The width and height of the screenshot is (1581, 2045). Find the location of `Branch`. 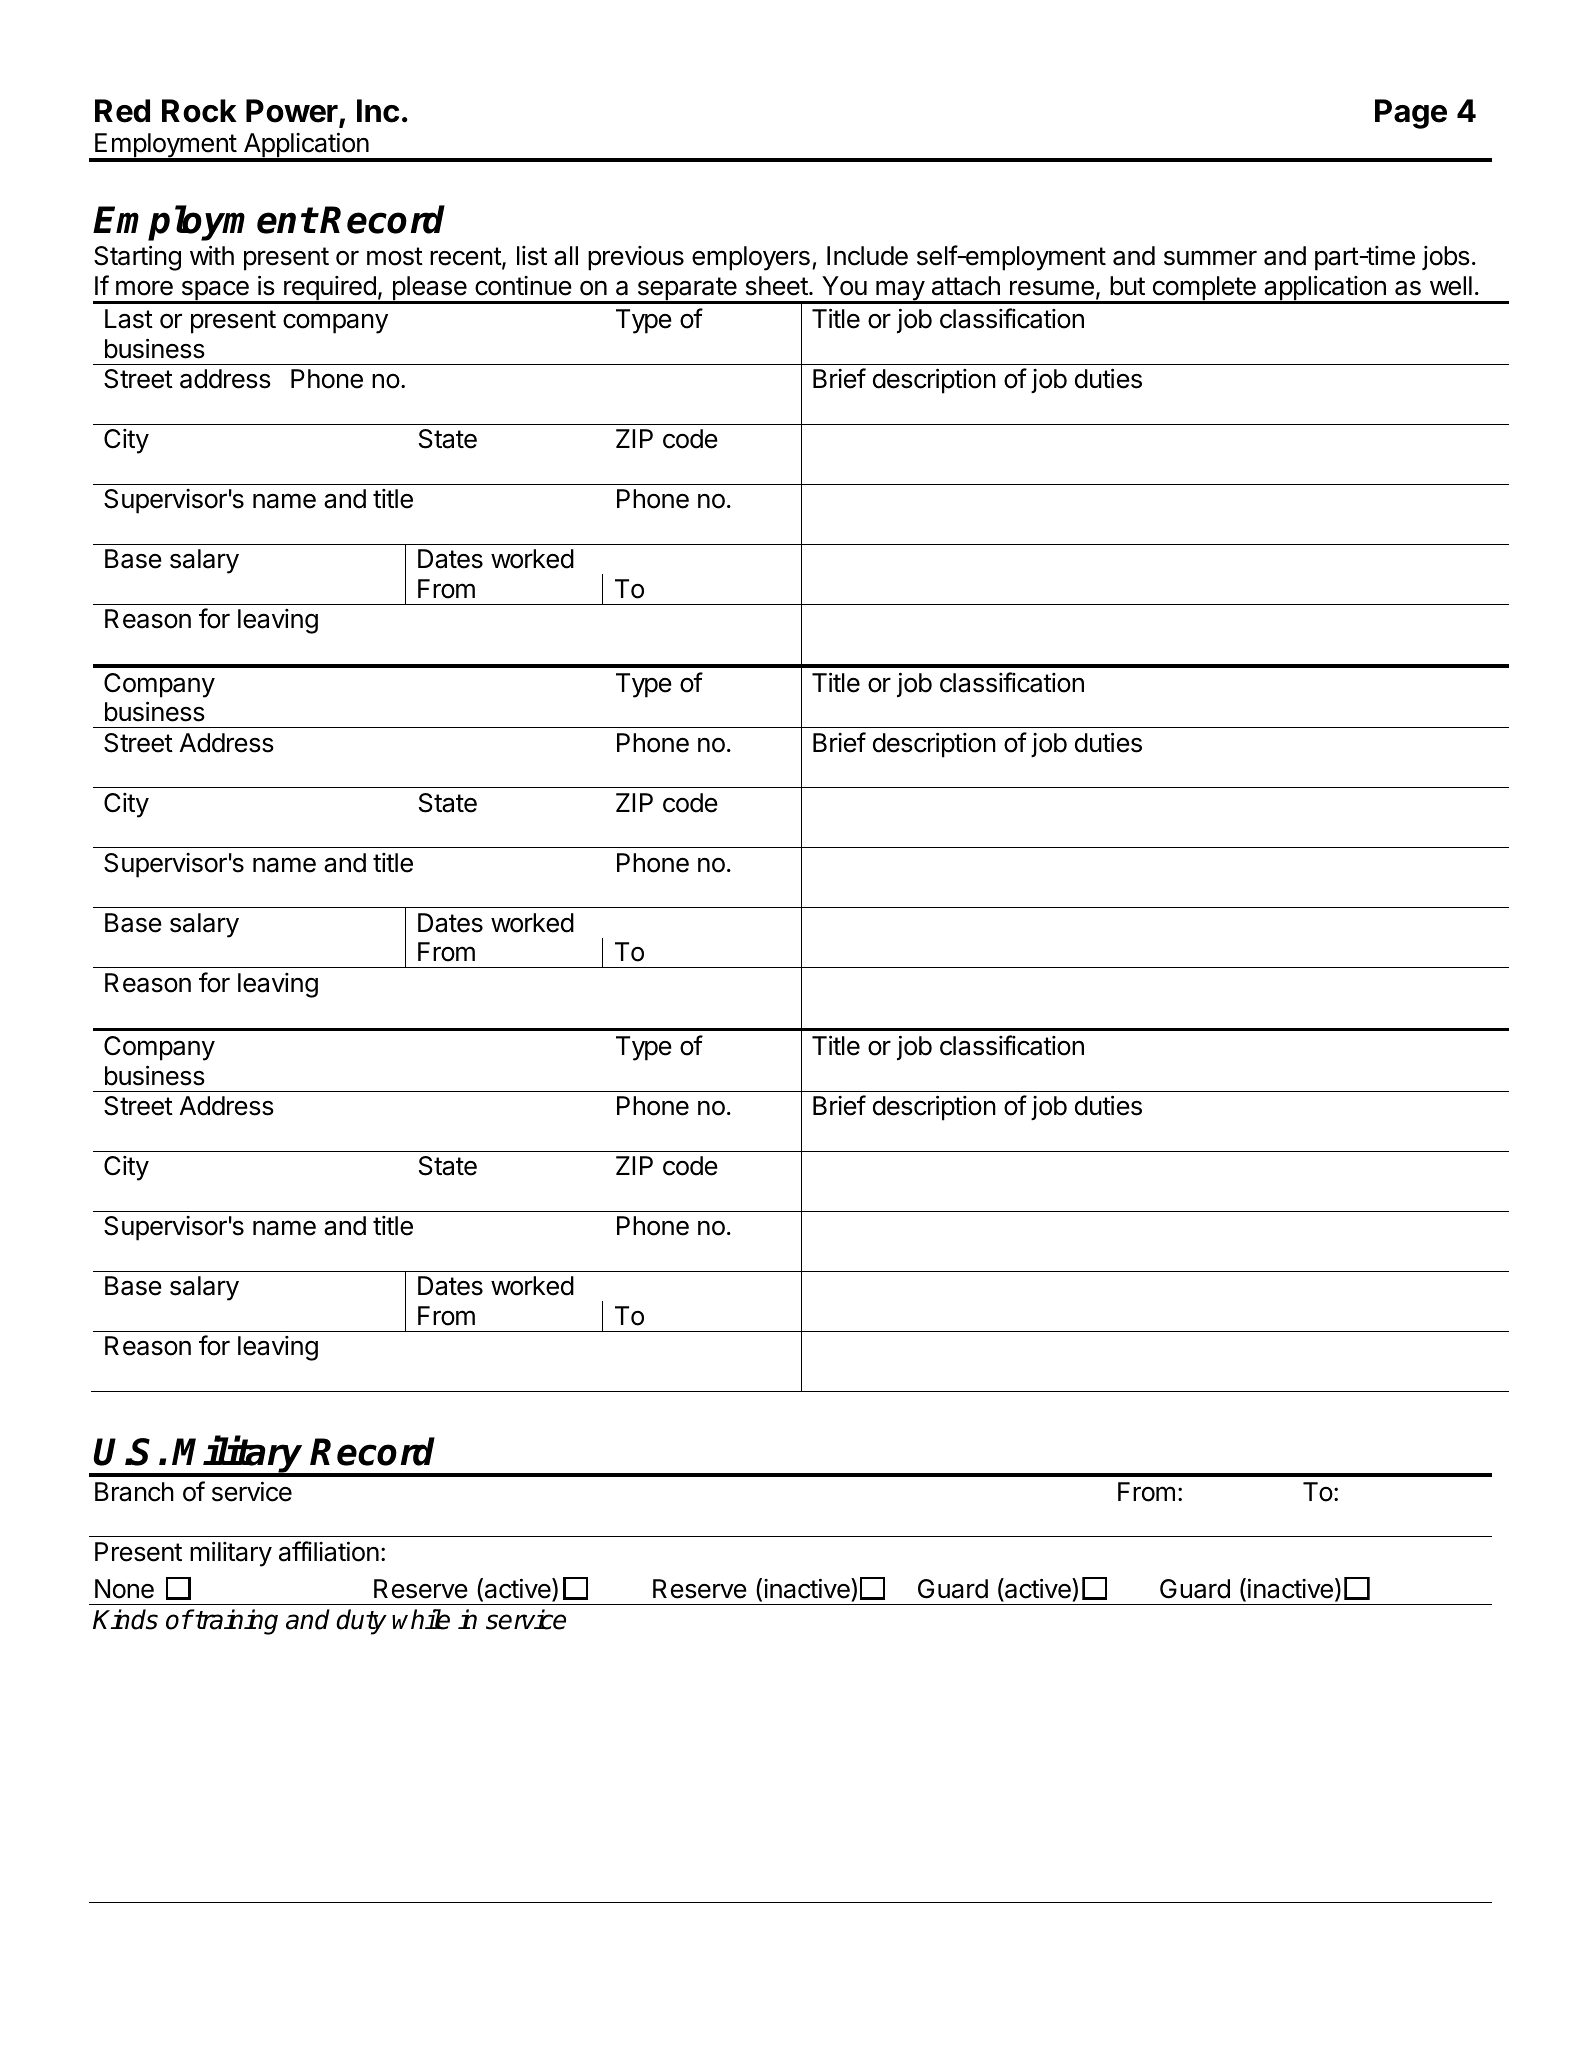

Branch is located at coordinates (134, 1492).
